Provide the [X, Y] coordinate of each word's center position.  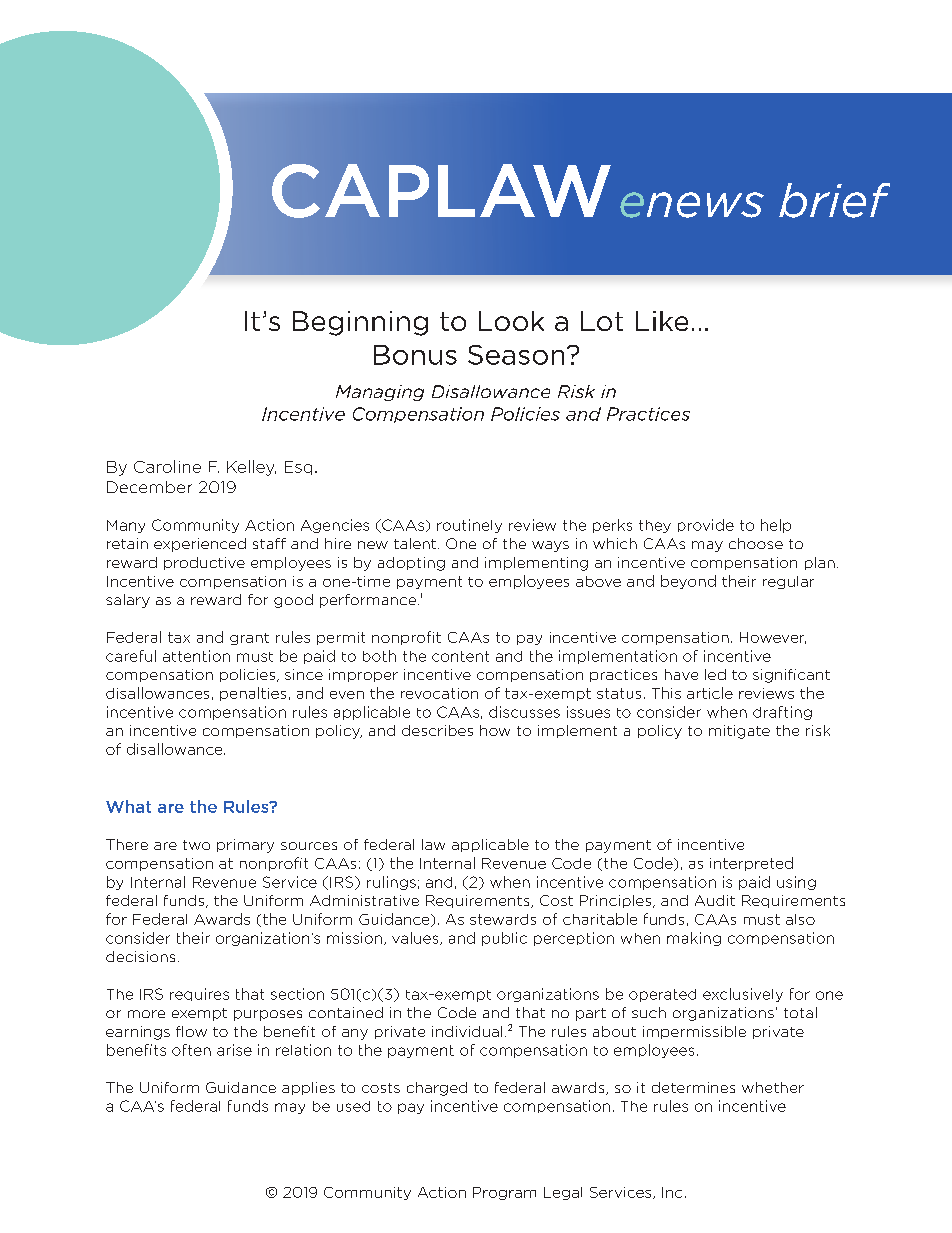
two [196, 845]
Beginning [360, 323]
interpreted [751, 864]
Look [511, 321]
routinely [469, 526]
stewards [503, 919]
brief [834, 200]
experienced [200, 545]
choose [756, 543]
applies [308, 1088]
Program [504, 1193]
